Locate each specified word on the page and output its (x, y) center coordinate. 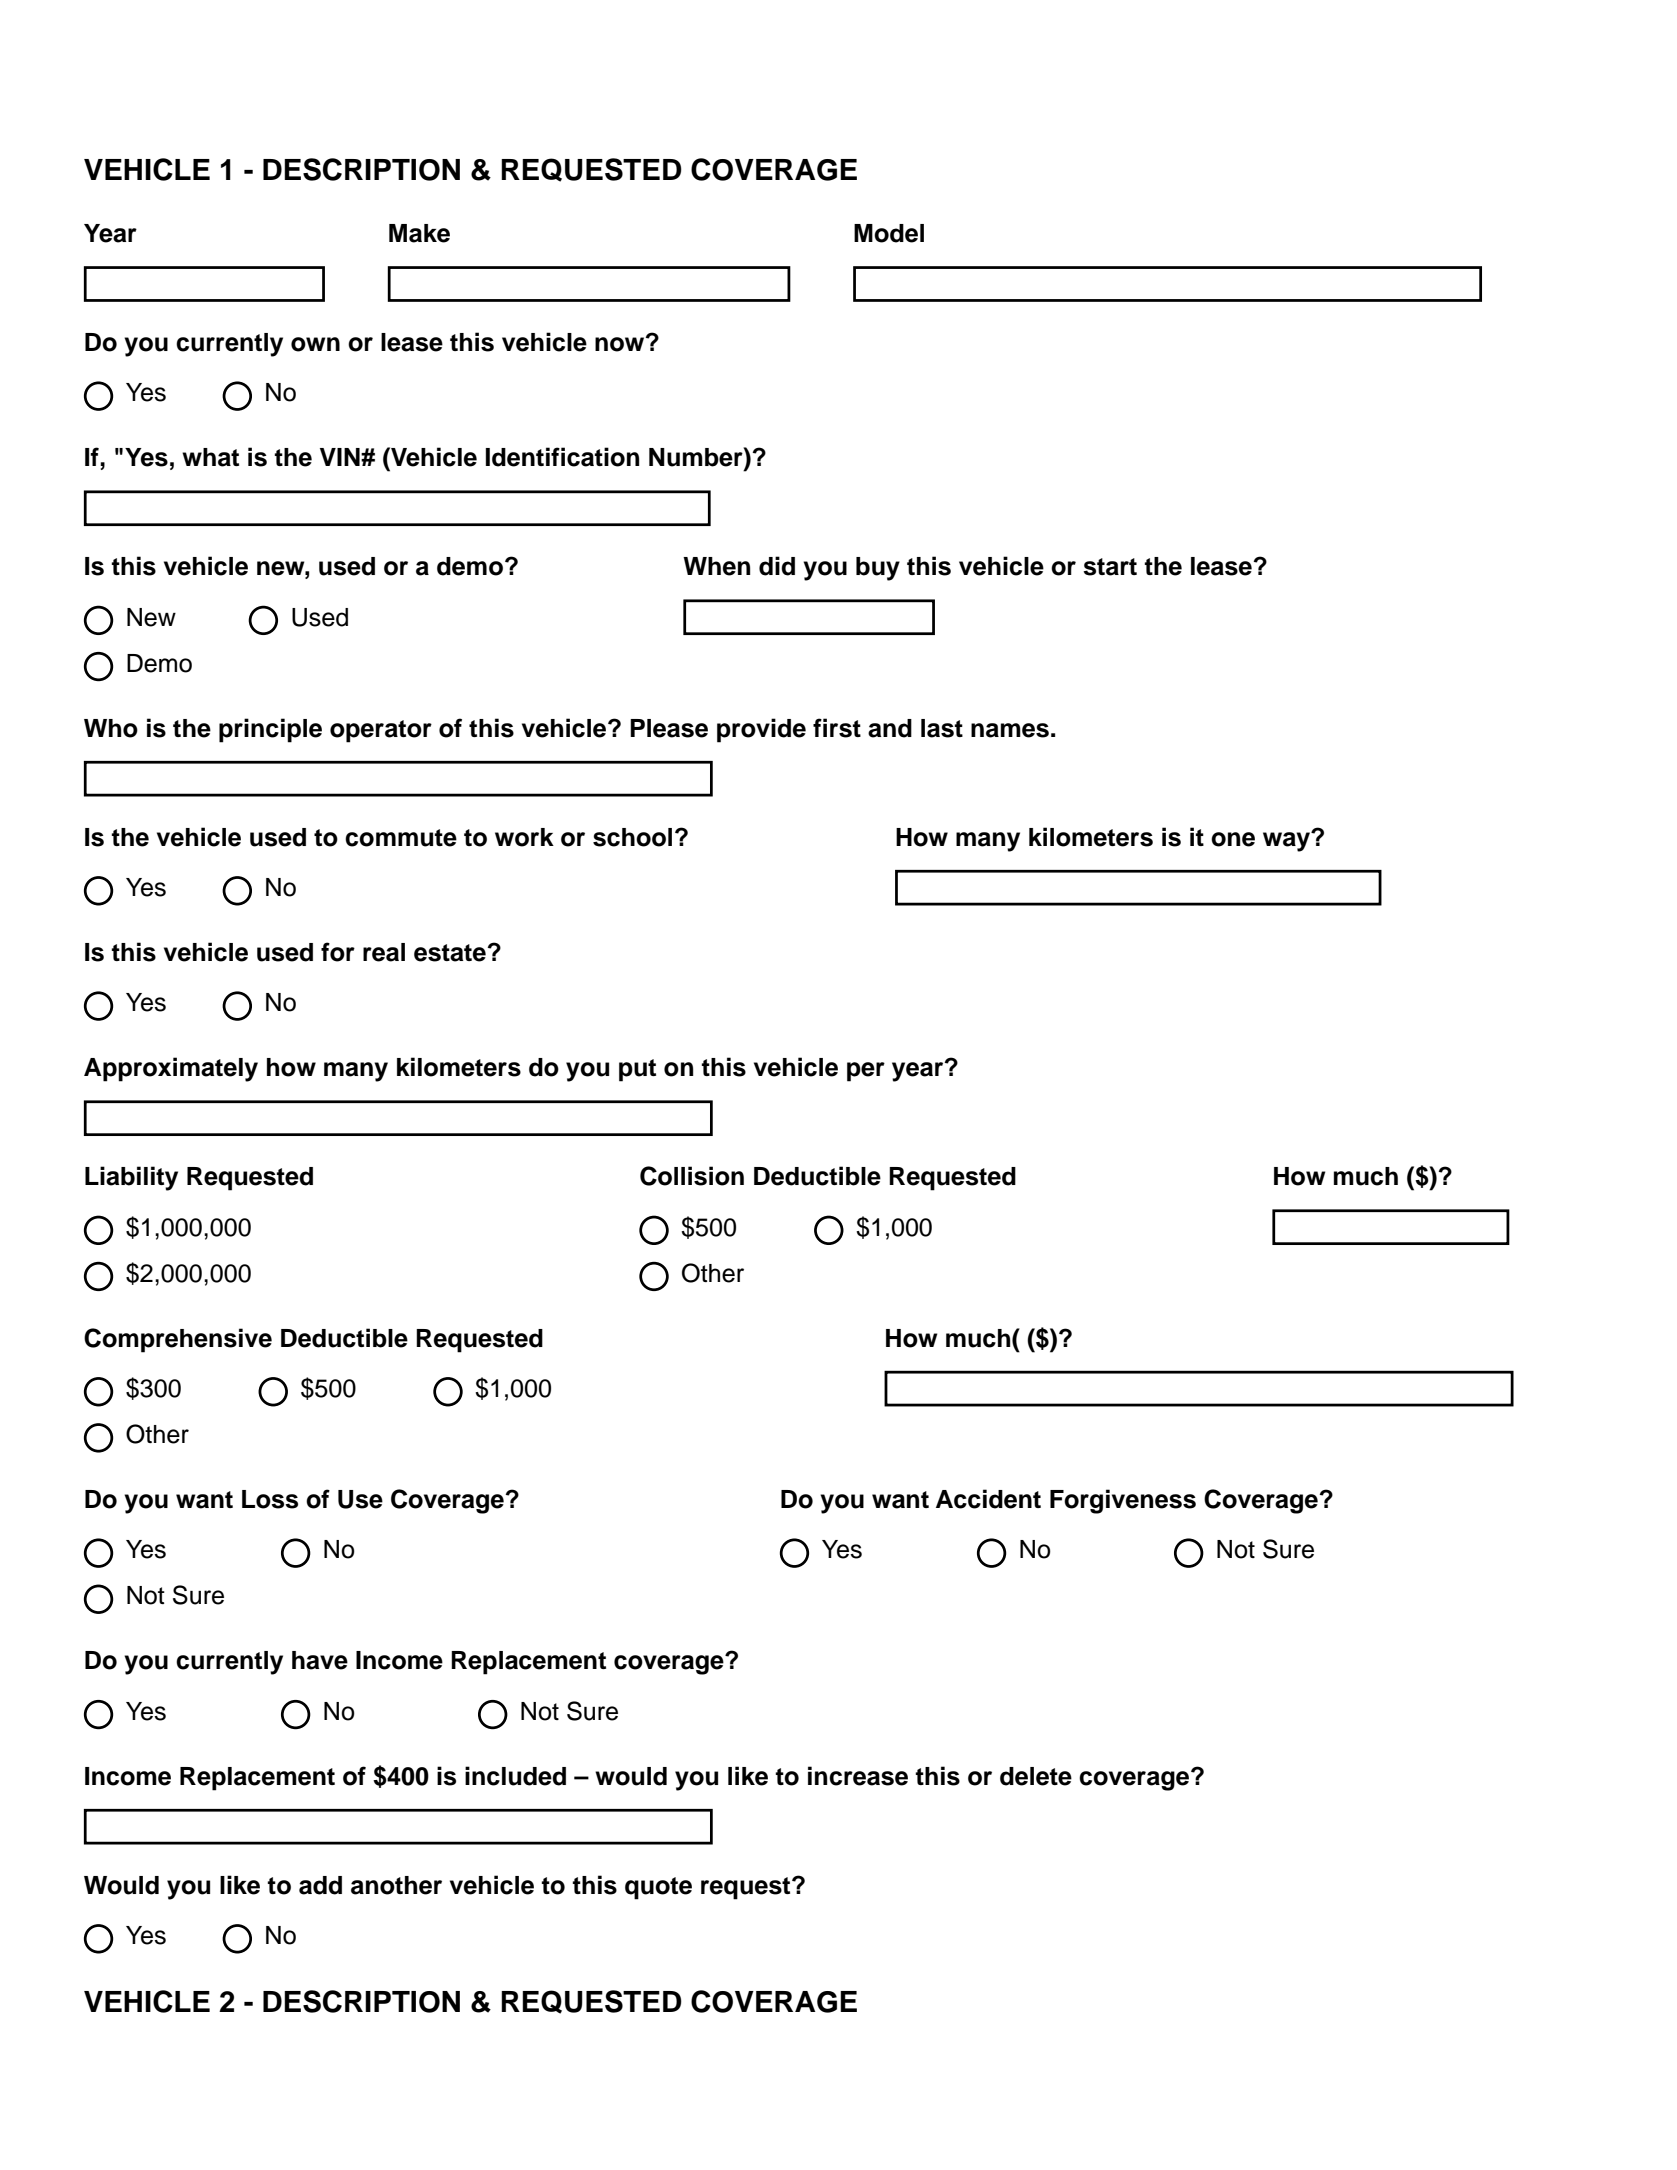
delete (1036, 1776)
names (1010, 730)
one (1233, 839)
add (320, 1885)
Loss (270, 1499)
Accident (988, 1499)
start (1110, 567)
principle (270, 730)
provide (761, 730)
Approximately (171, 1069)
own (315, 344)
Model (889, 233)
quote (658, 1888)
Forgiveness (1123, 1501)
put (637, 1070)
